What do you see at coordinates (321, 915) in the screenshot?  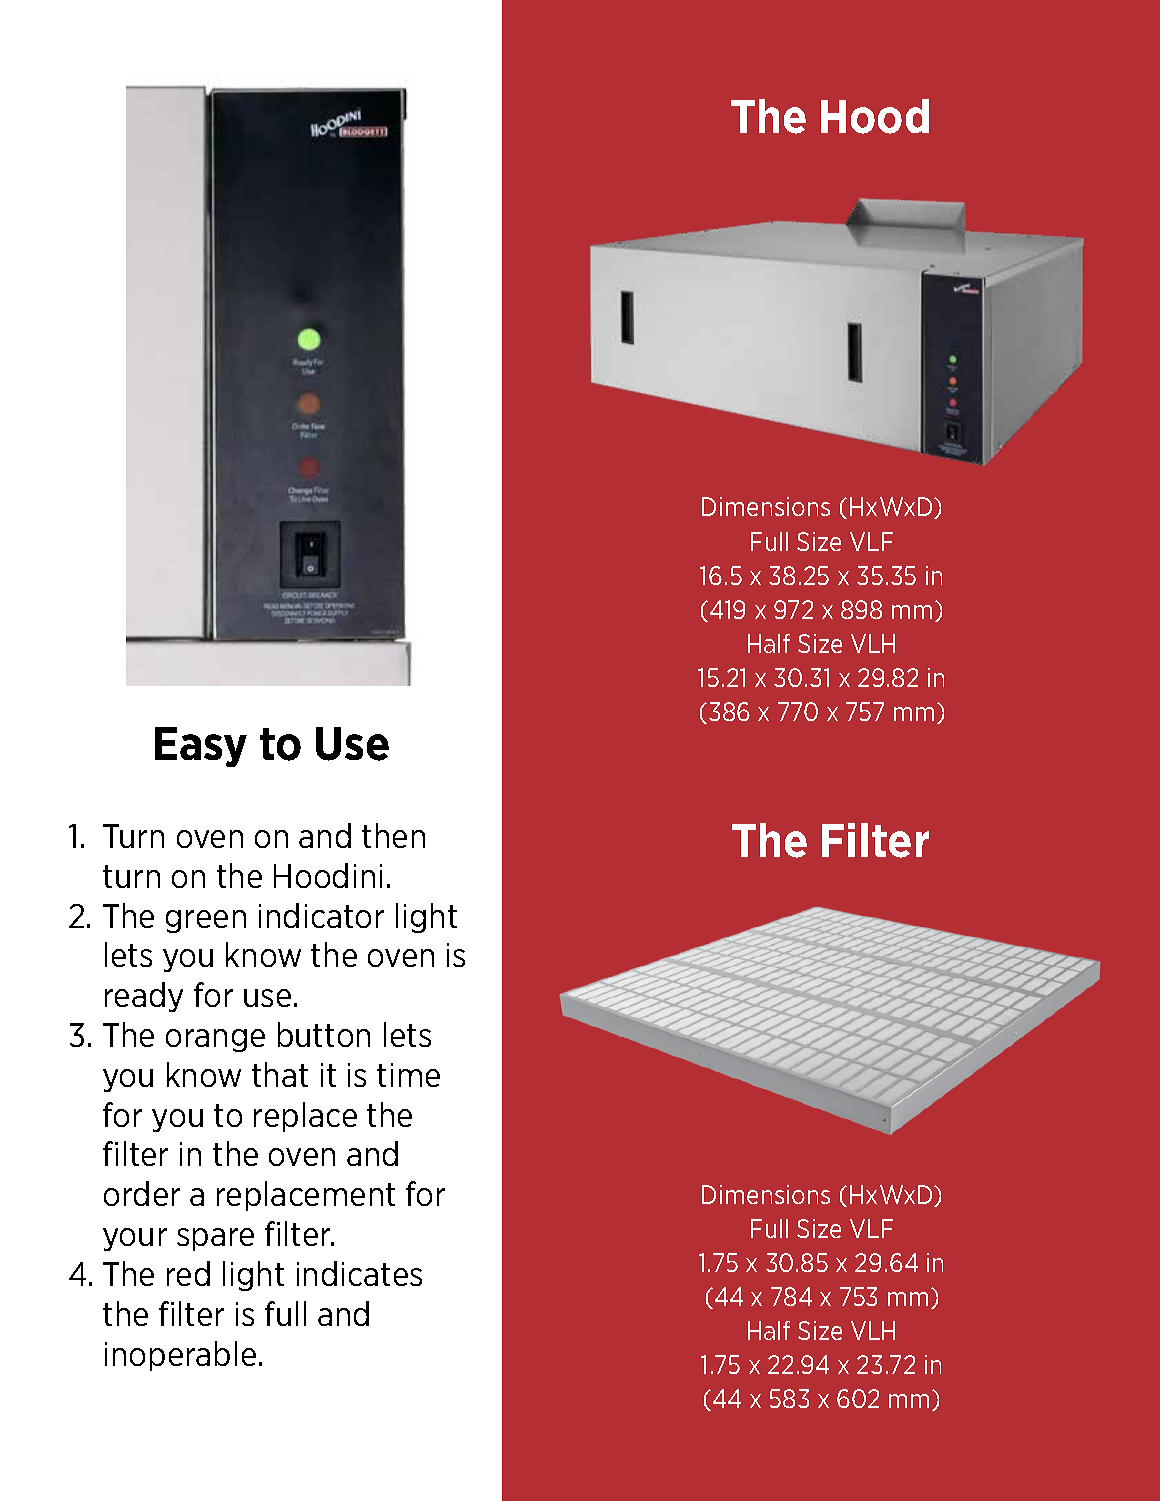 I see `indicator` at bounding box center [321, 915].
